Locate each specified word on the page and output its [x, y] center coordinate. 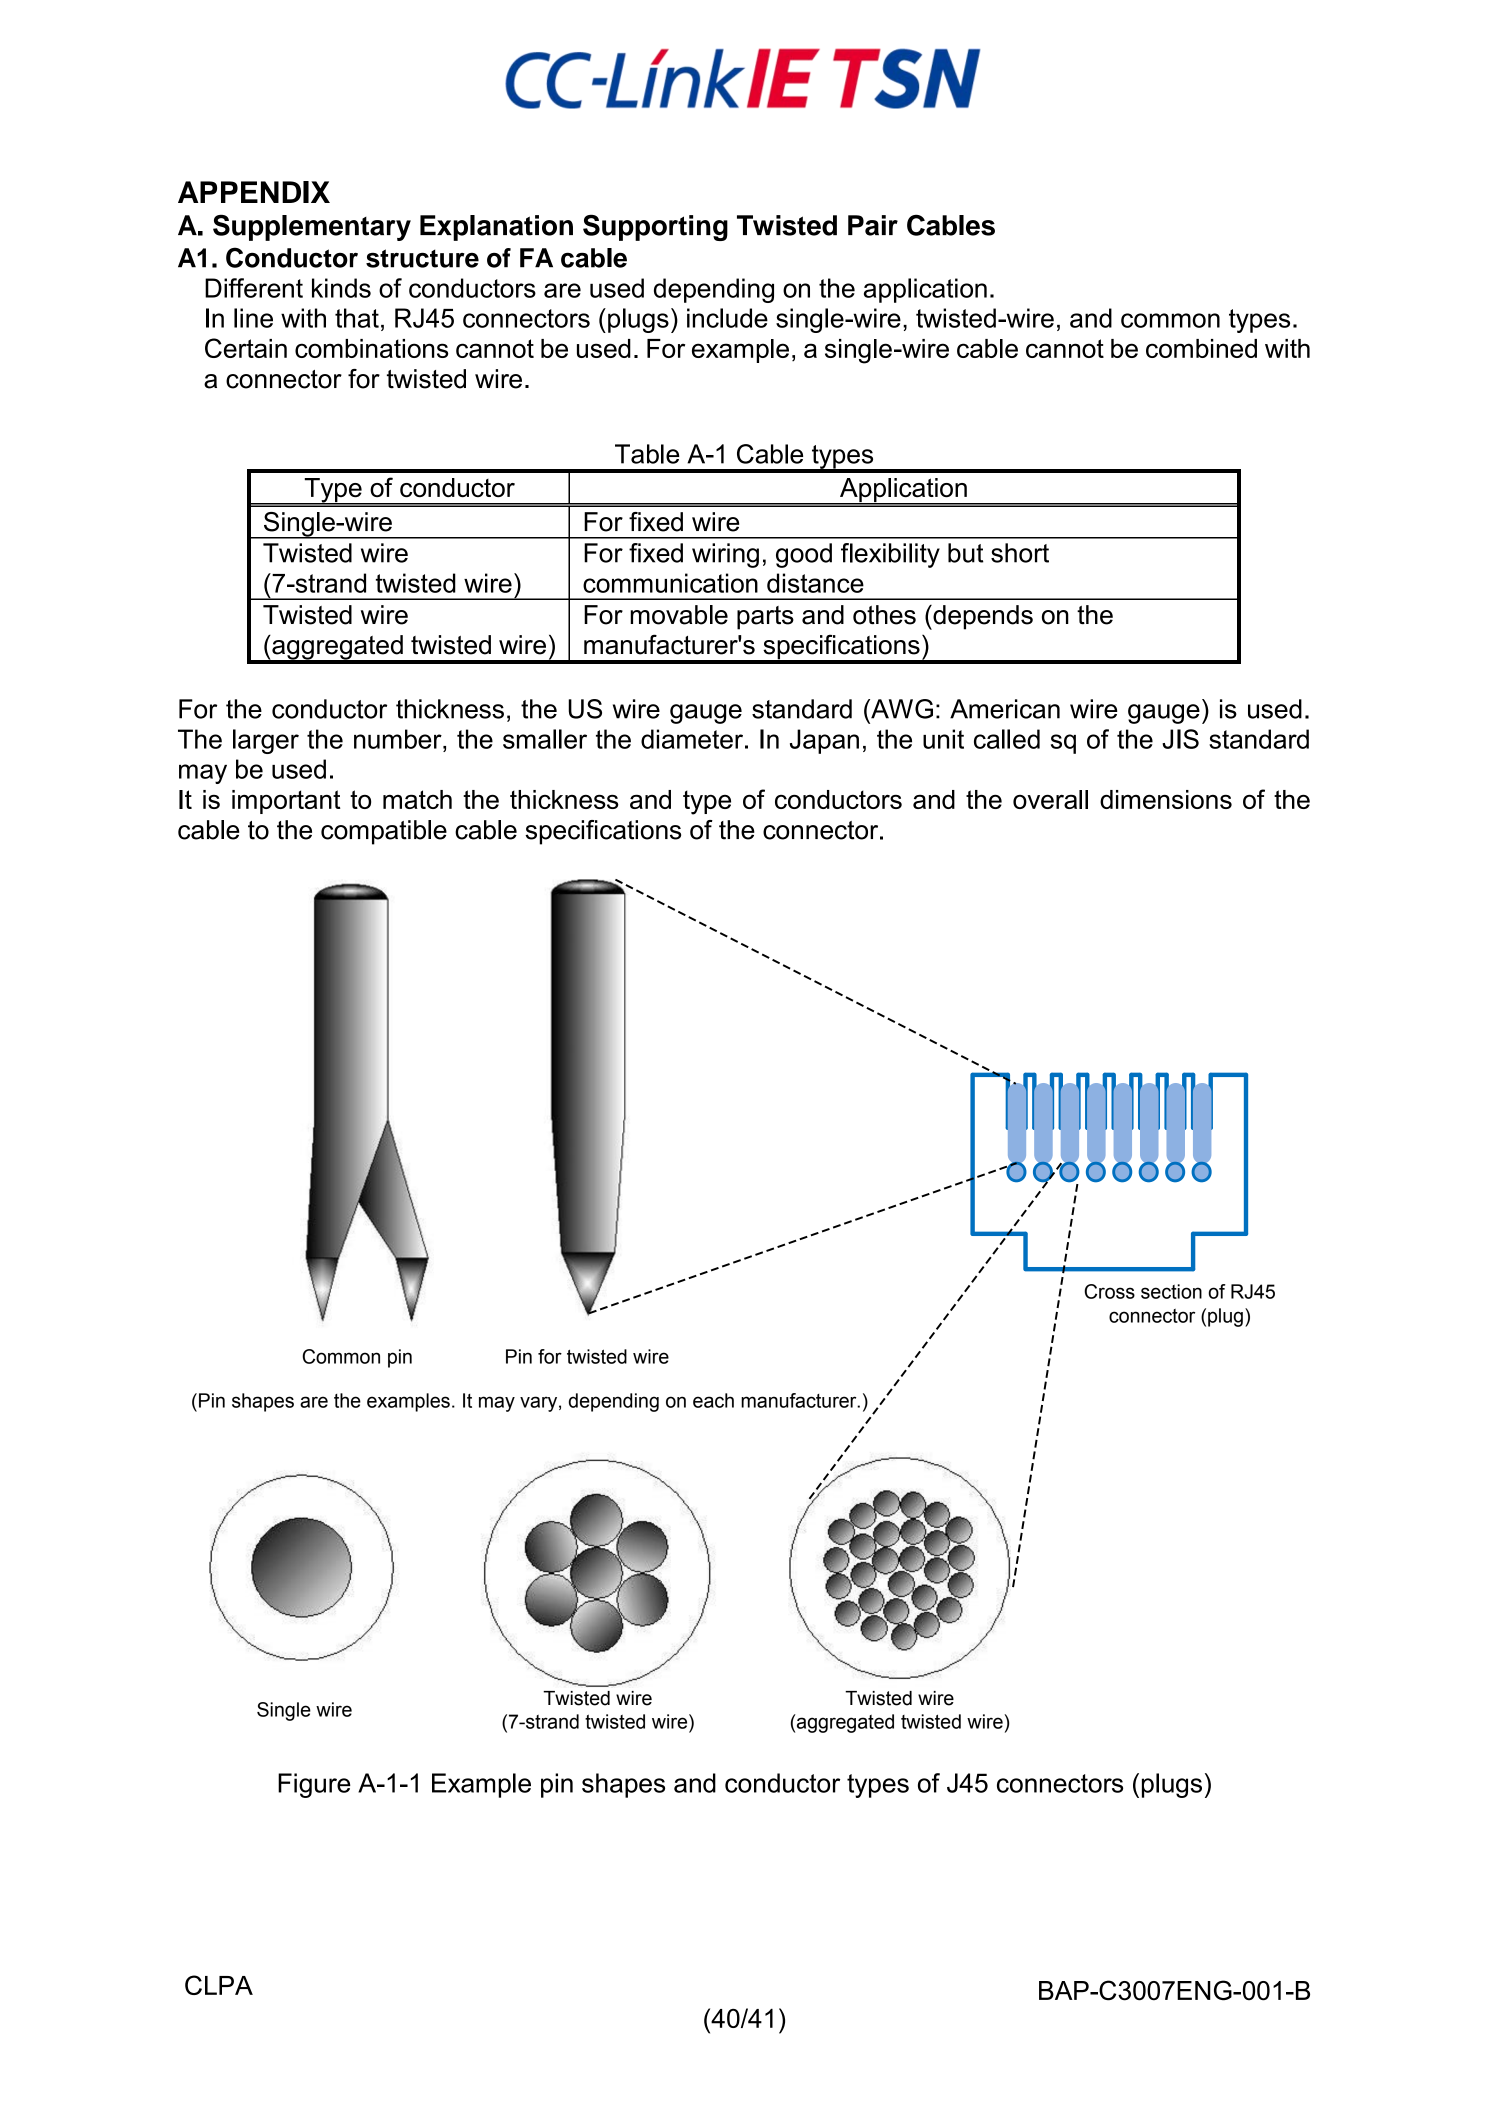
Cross [1109, 1291]
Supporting [655, 227]
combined [1201, 348]
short [1020, 553]
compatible [384, 832]
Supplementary [312, 227]
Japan [824, 741]
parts [765, 618]
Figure [314, 1785]
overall [1050, 799]
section [1171, 1291]
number [399, 739]
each [713, 1400]
